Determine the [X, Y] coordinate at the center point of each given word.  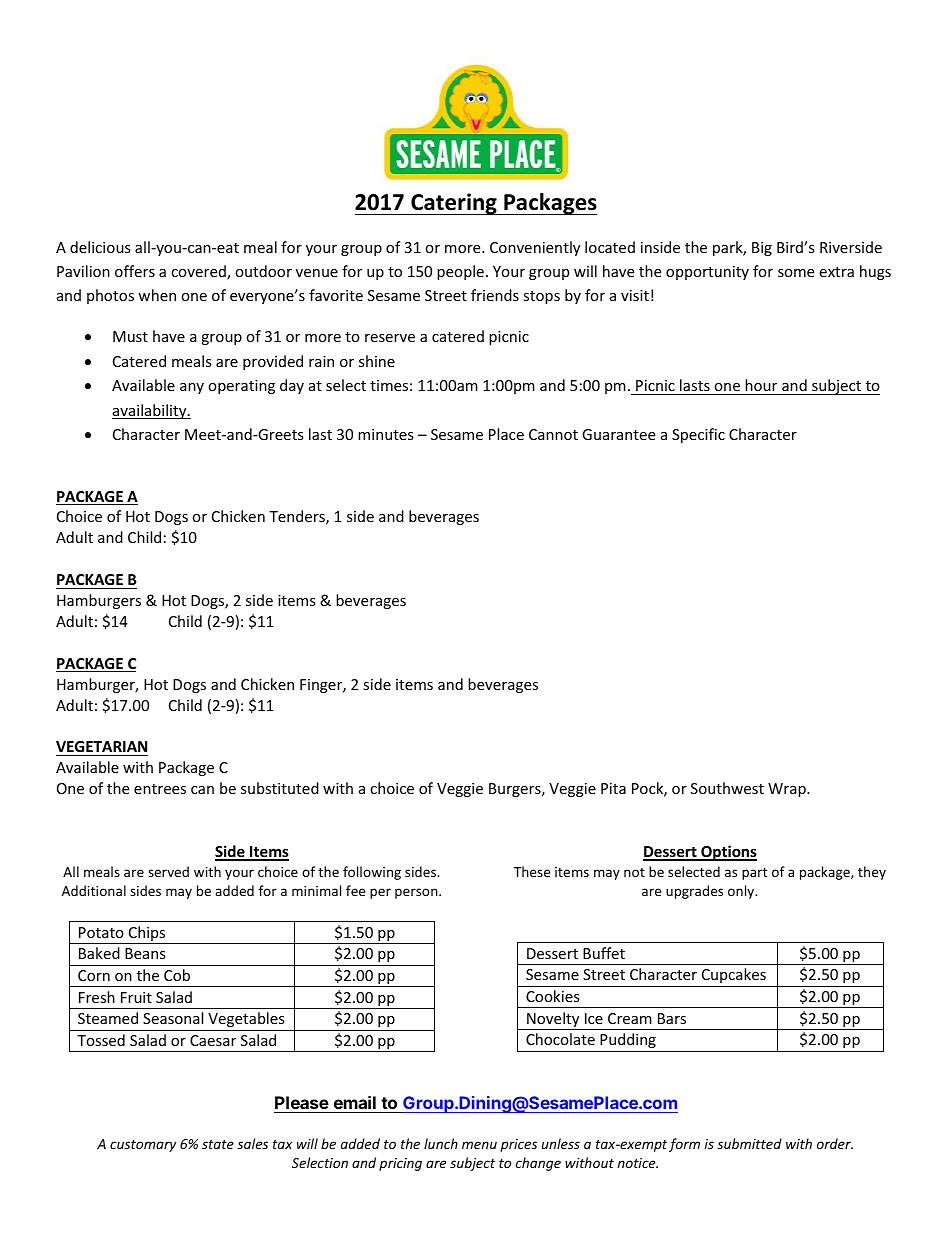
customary [143, 1146]
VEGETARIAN [102, 748]
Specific [698, 435]
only [742, 892]
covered [199, 272]
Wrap [788, 790]
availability [150, 411]
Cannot [553, 434]
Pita [613, 788]
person [417, 893]
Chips [147, 935]
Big [762, 249]
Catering [454, 204]
